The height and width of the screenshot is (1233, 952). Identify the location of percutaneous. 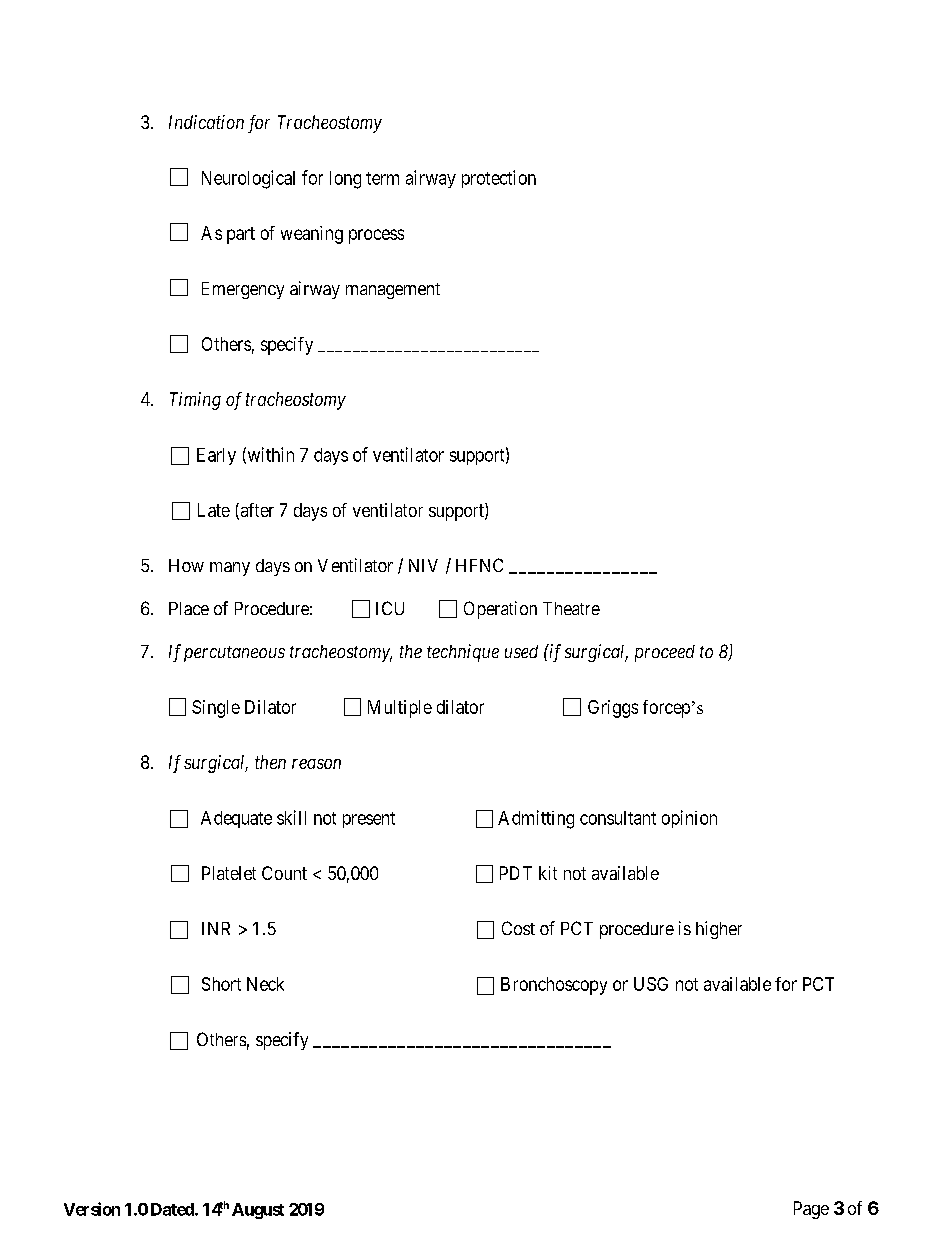
(234, 654).
